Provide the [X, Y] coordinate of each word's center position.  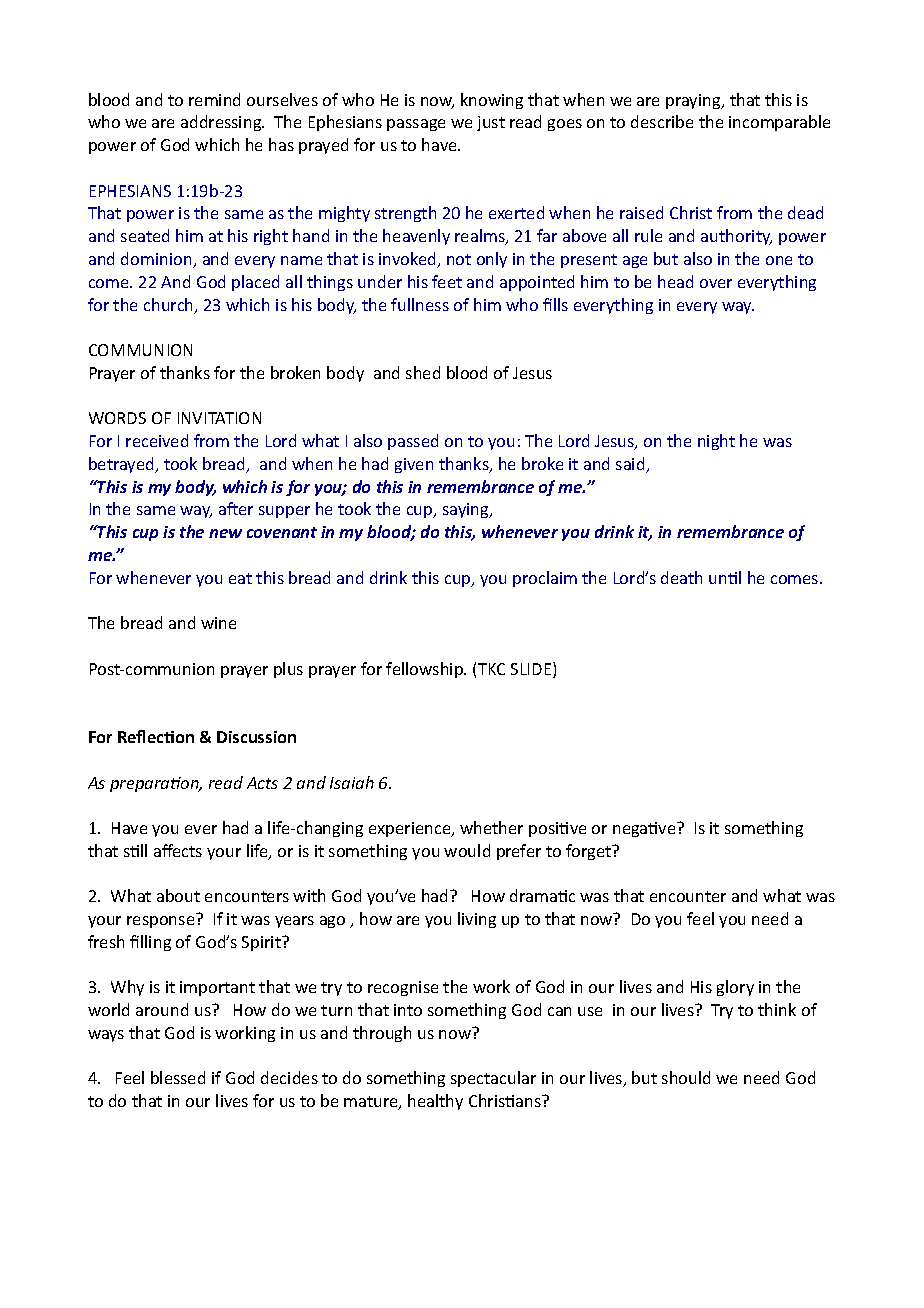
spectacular [493, 1079]
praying [694, 101]
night [716, 442]
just [491, 123]
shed [423, 372]
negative [645, 829]
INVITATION [219, 418]
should [686, 1077]
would [467, 850]
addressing [222, 123]
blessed [178, 1077]
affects [178, 850]
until [725, 577]
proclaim [545, 579]
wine [218, 623]
